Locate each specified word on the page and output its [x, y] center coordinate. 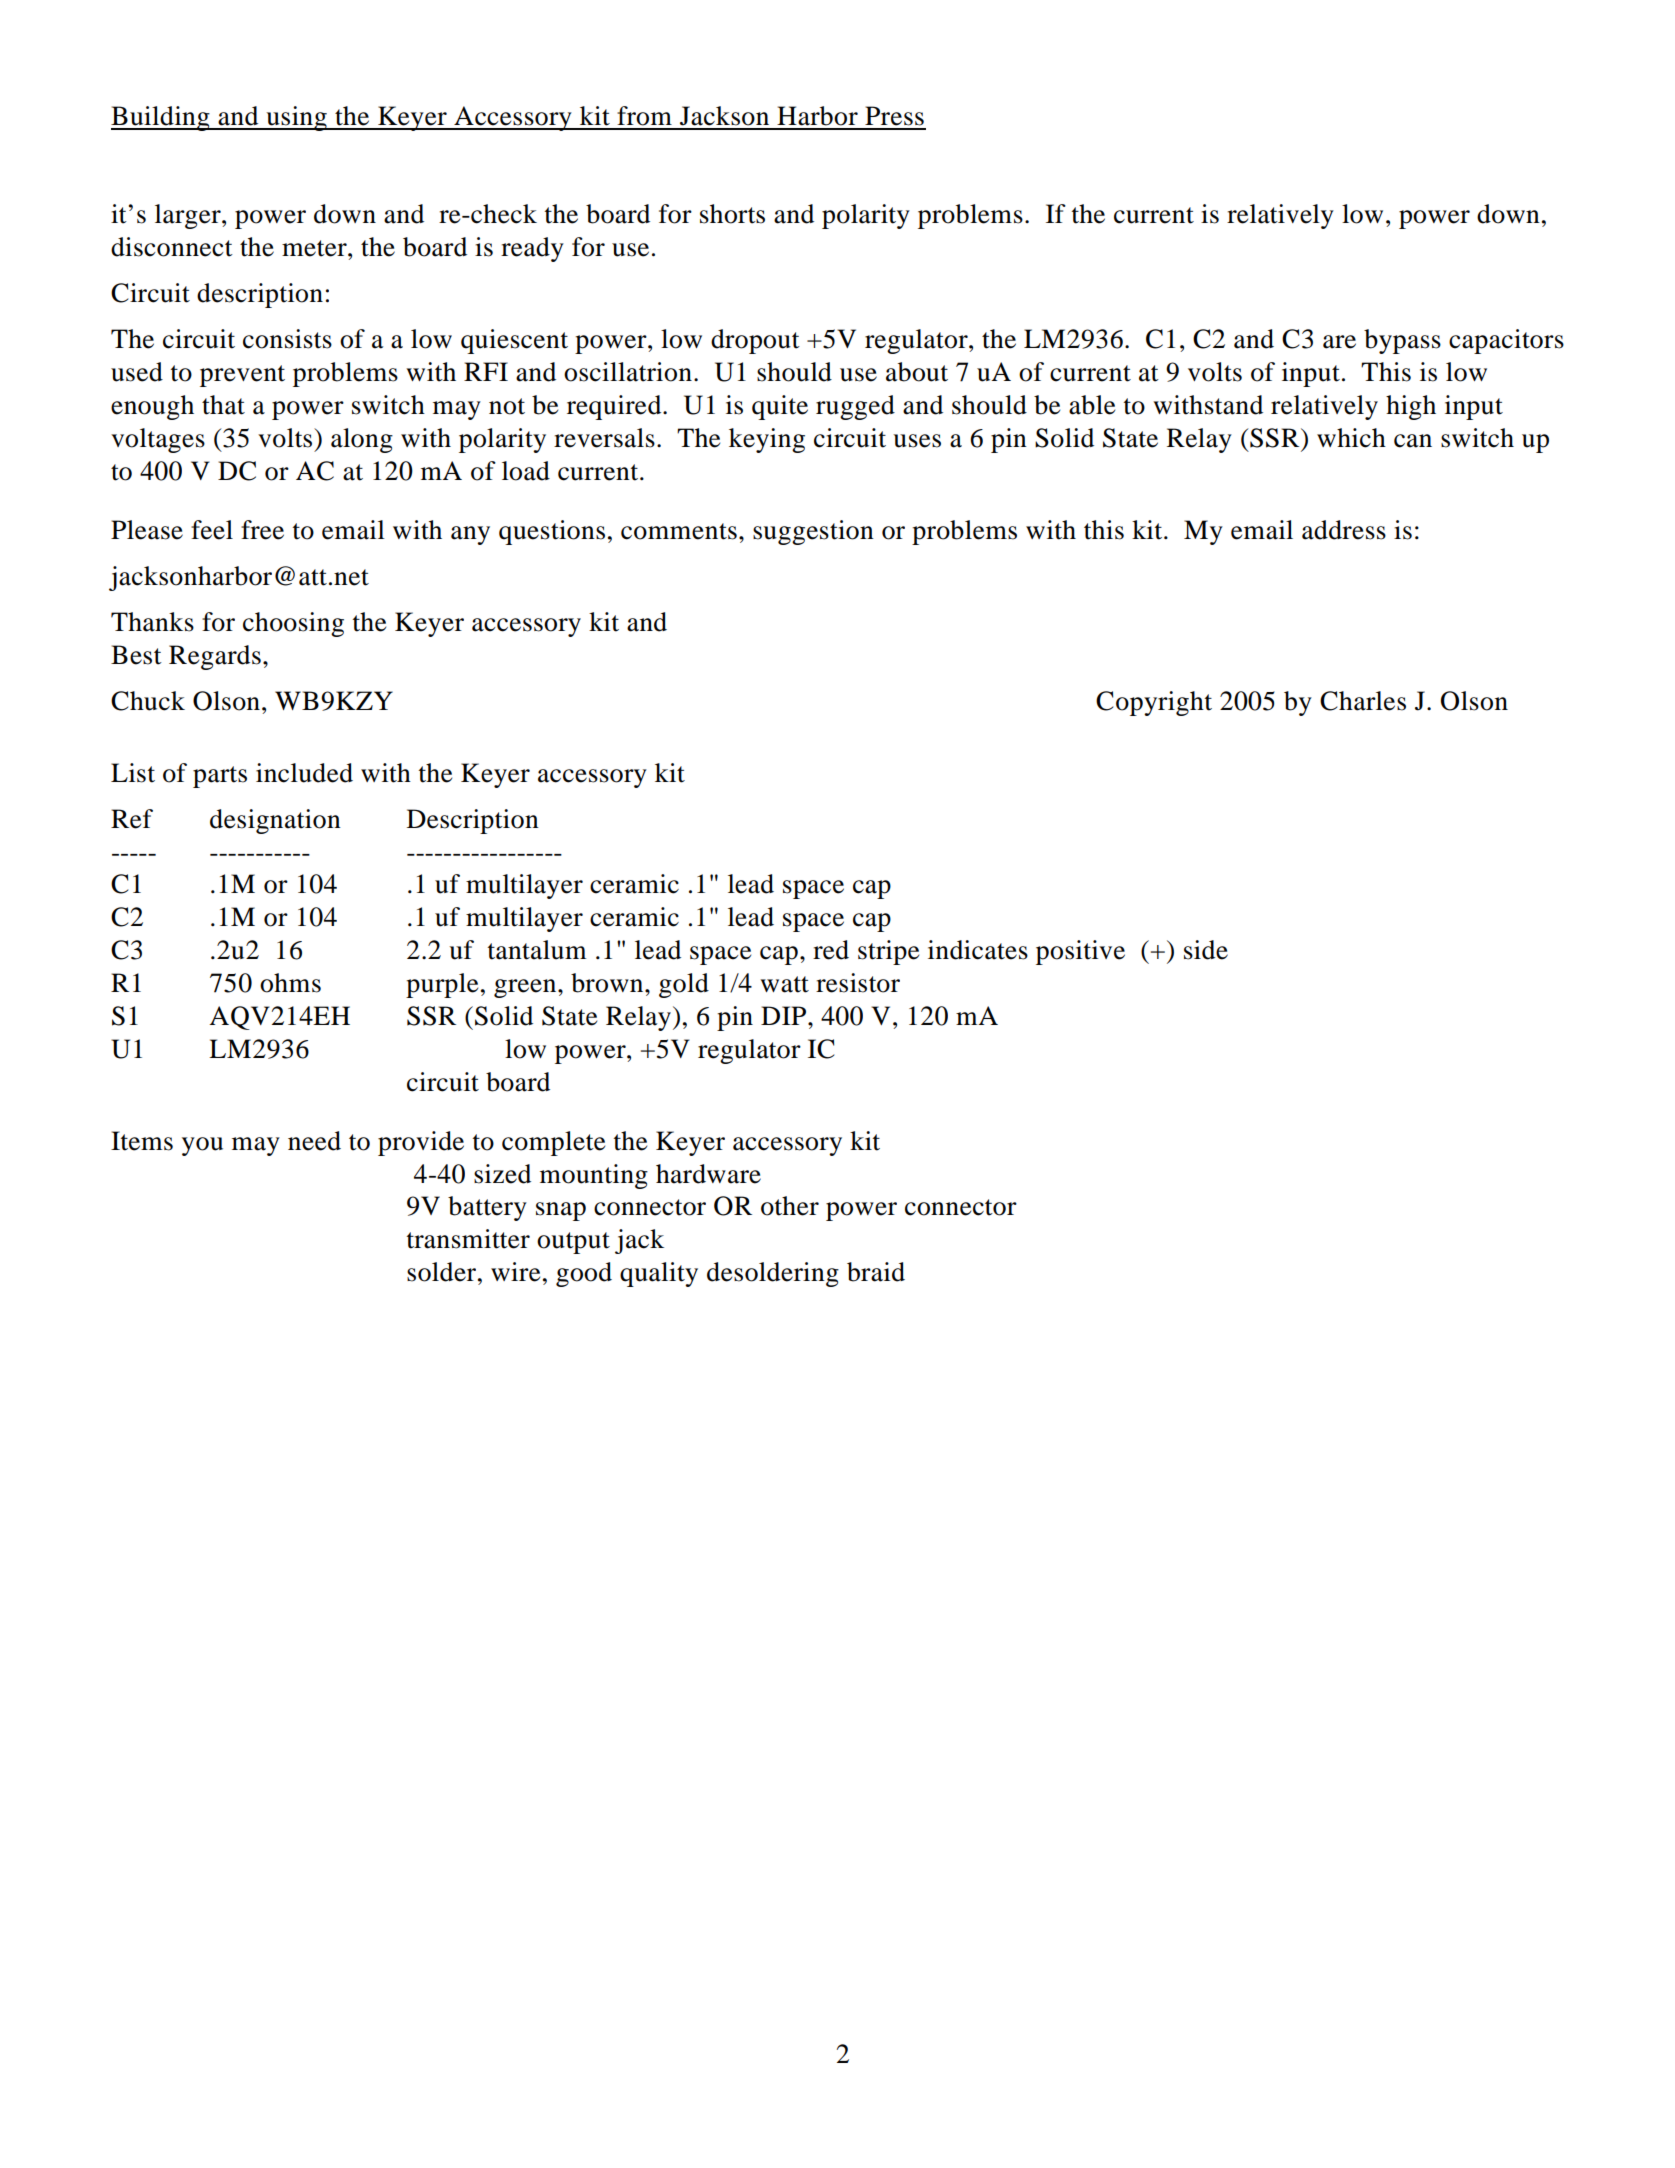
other [790, 1206]
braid [876, 1272]
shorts [732, 214]
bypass [1402, 341]
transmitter [468, 1239]
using [296, 118]
